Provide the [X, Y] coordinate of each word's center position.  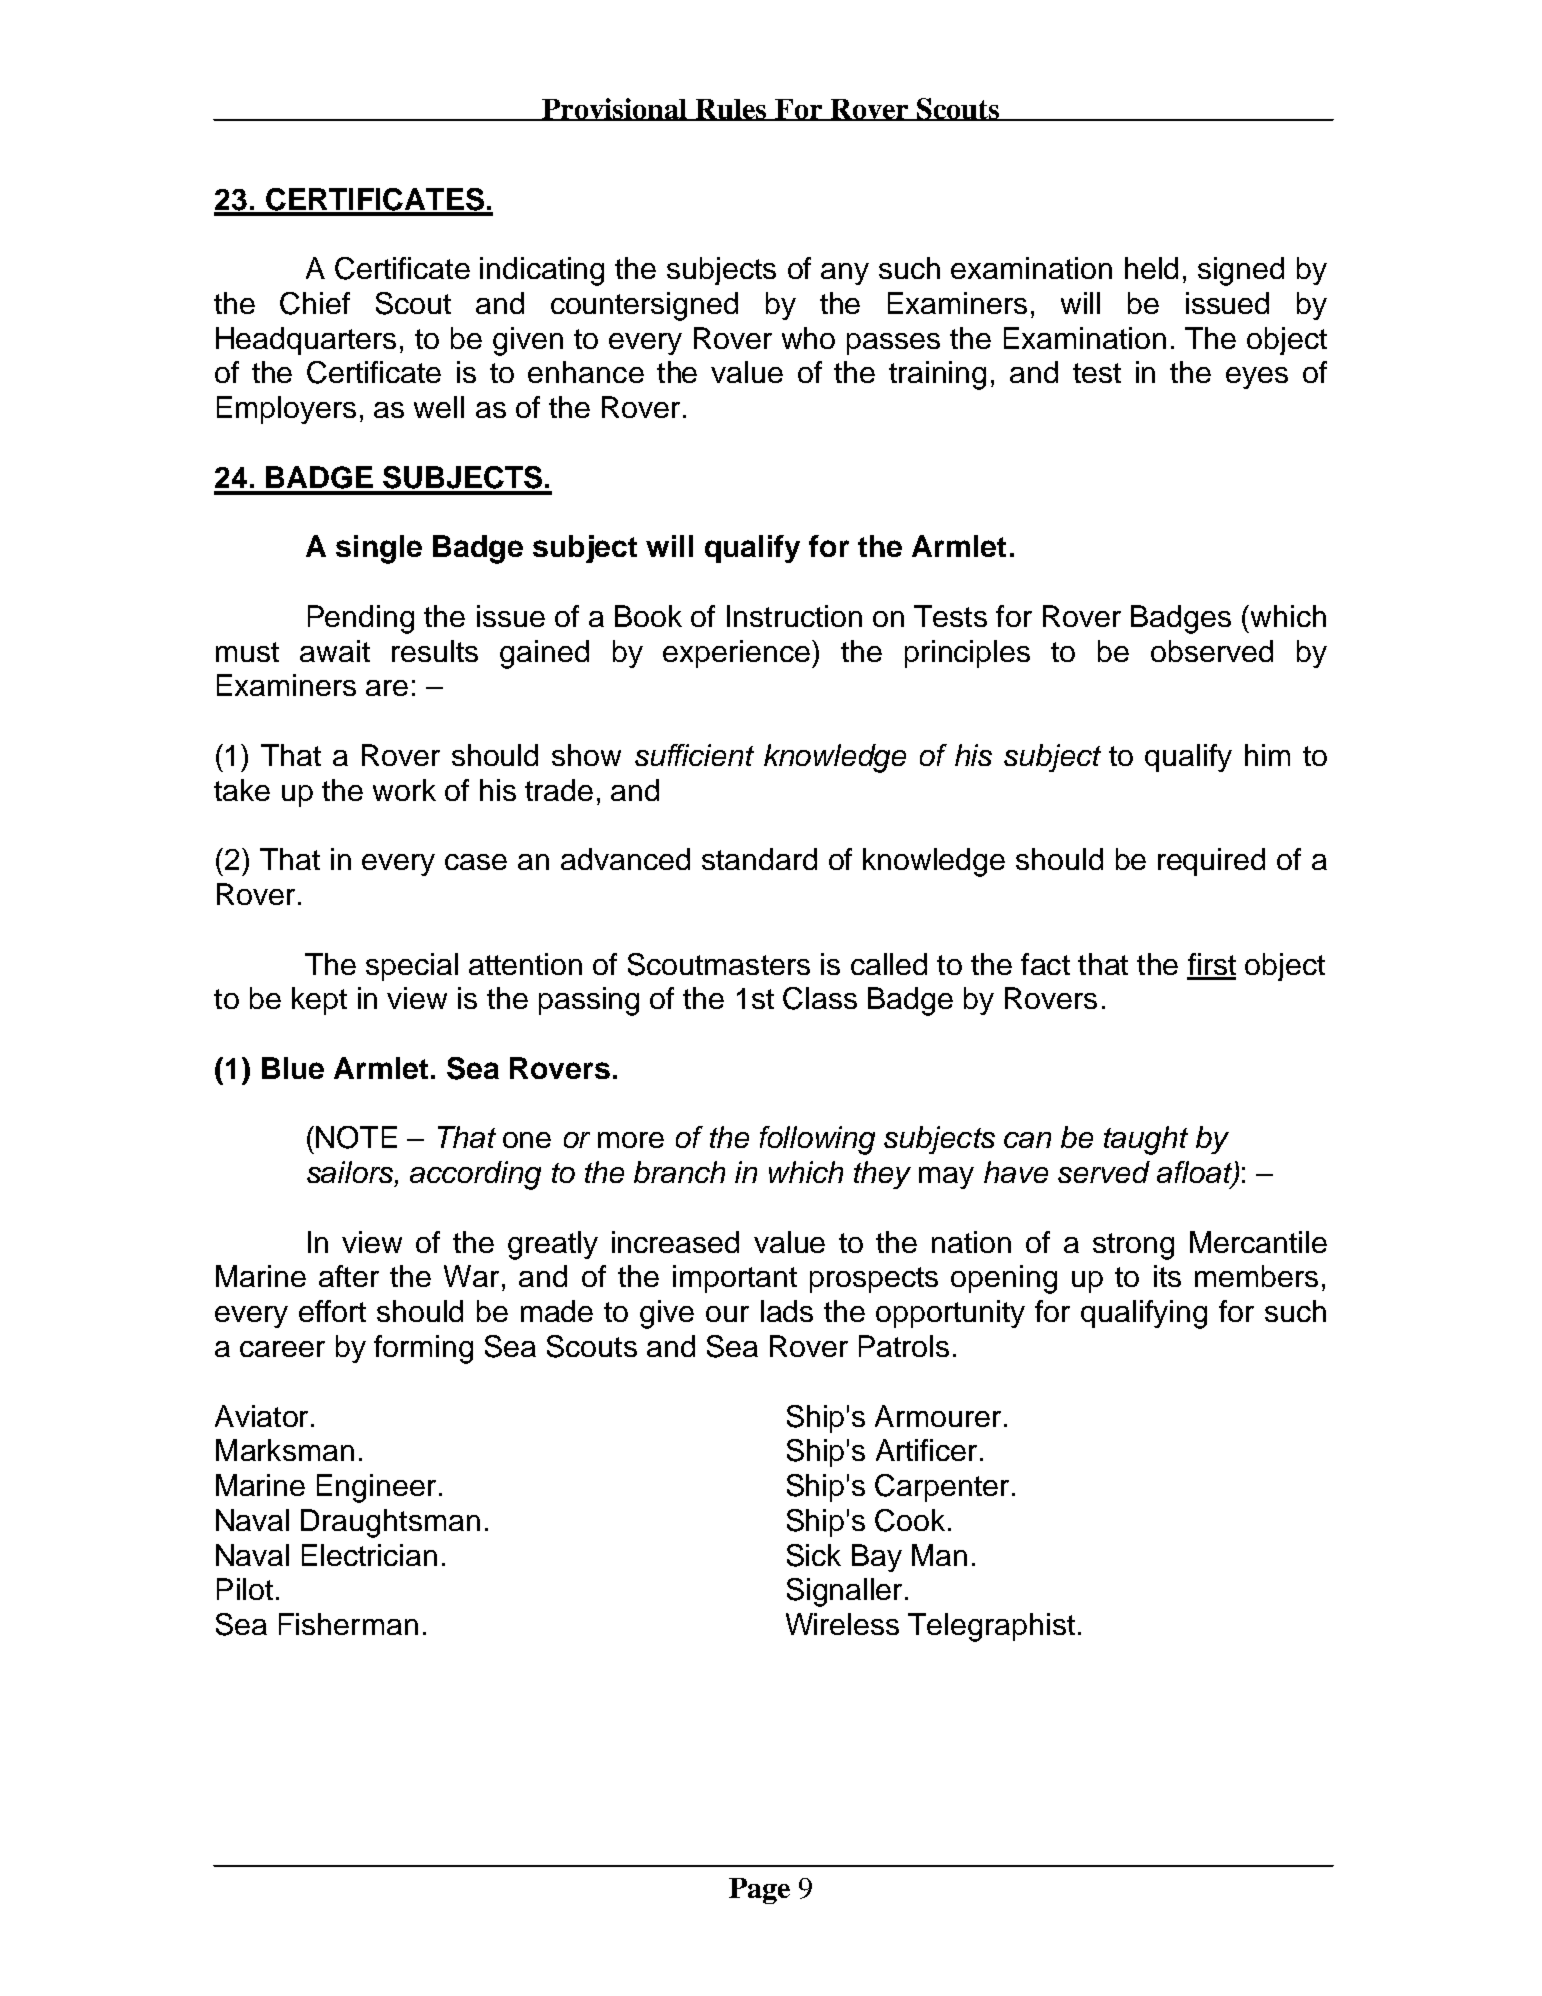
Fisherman [348, 1624]
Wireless [842, 1624]
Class [820, 998]
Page [759, 1891]
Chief [315, 303]
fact [1045, 964]
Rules [731, 110]
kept [319, 1001]
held [1151, 268]
